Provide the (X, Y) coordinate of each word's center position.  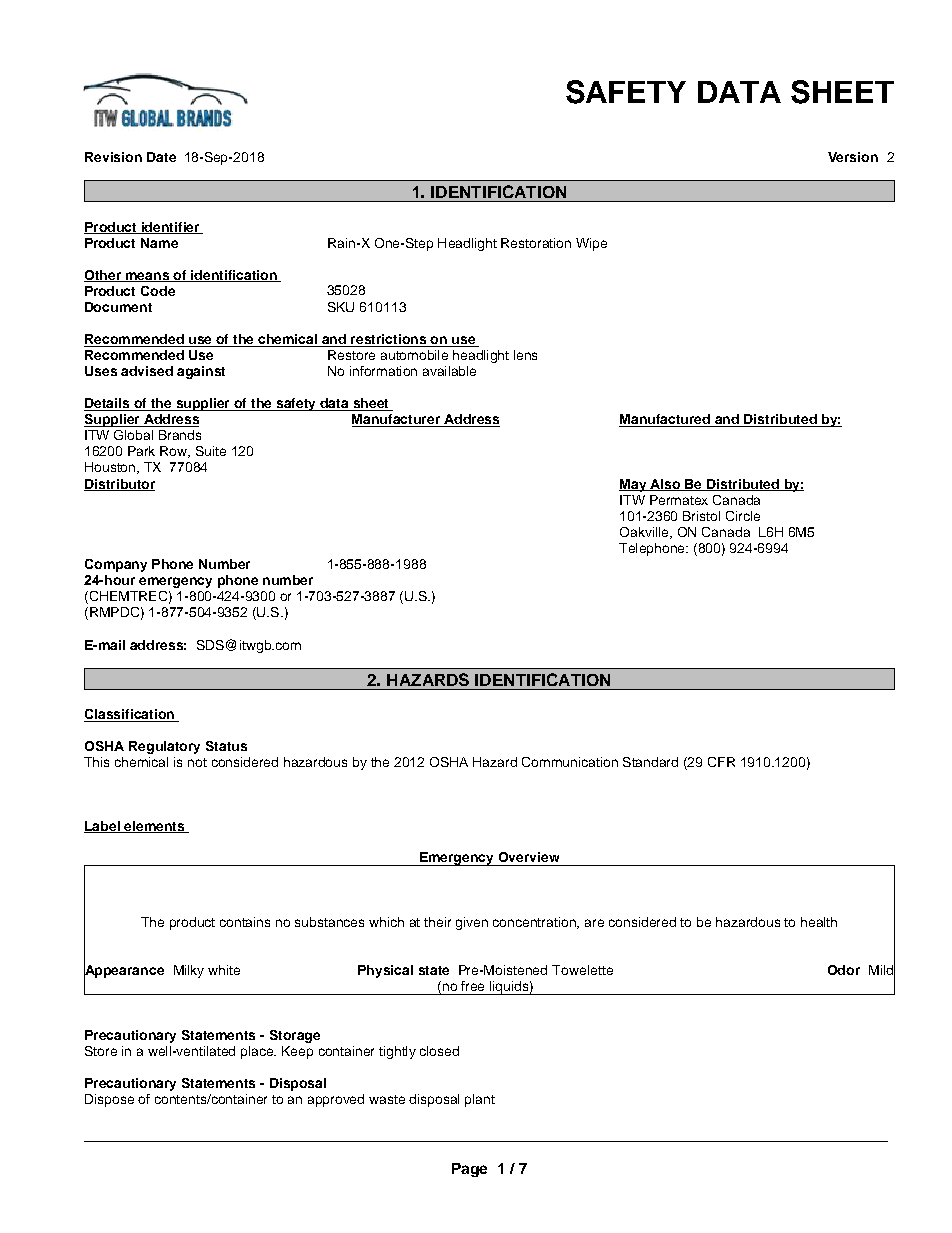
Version (853, 157)
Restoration (536, 243)
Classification (130, 715)
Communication (570, 762)
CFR (721, 762)
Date (161, 157)
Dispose (109, 1100)
